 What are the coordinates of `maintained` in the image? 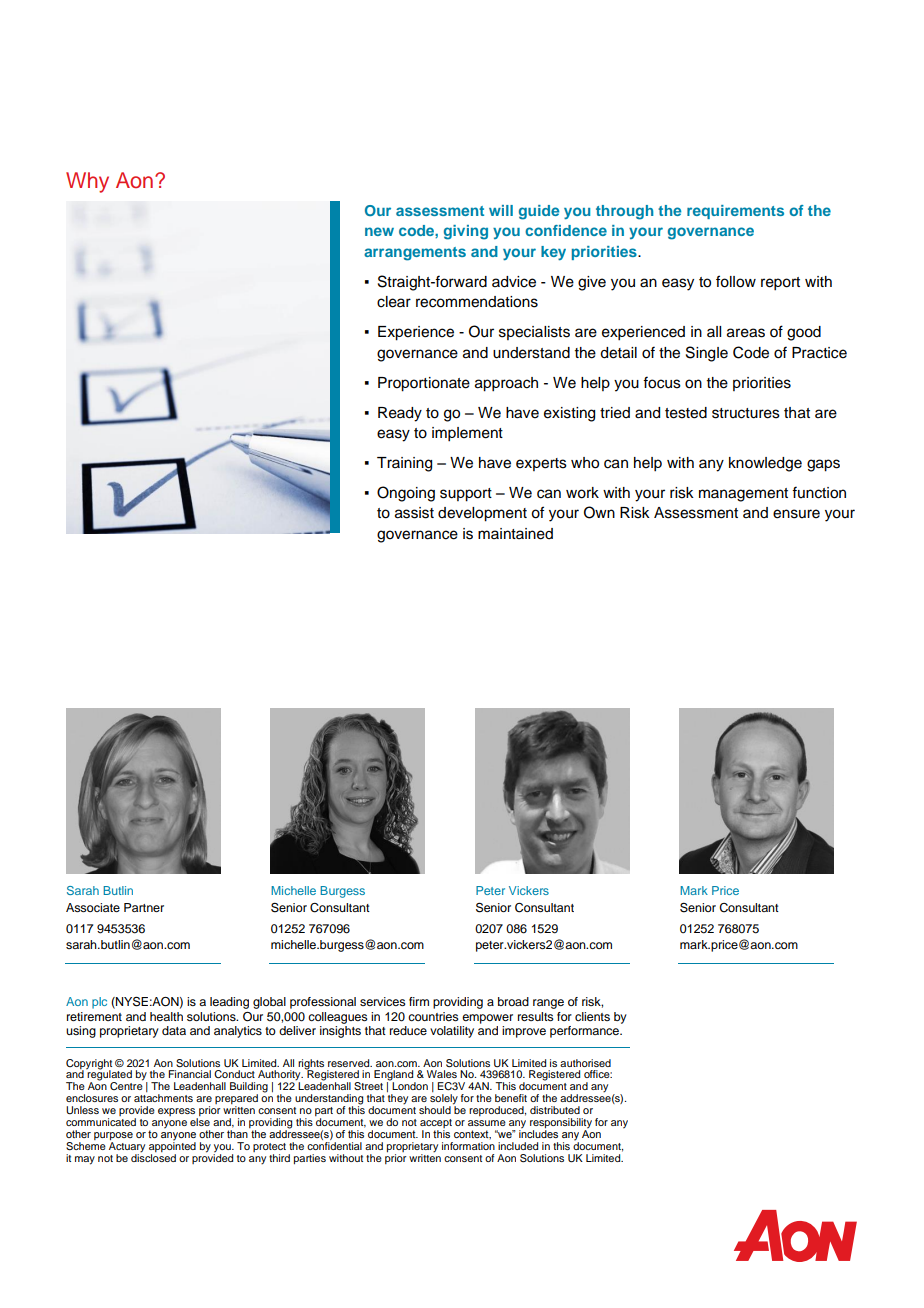 It's located at (515, 534).
